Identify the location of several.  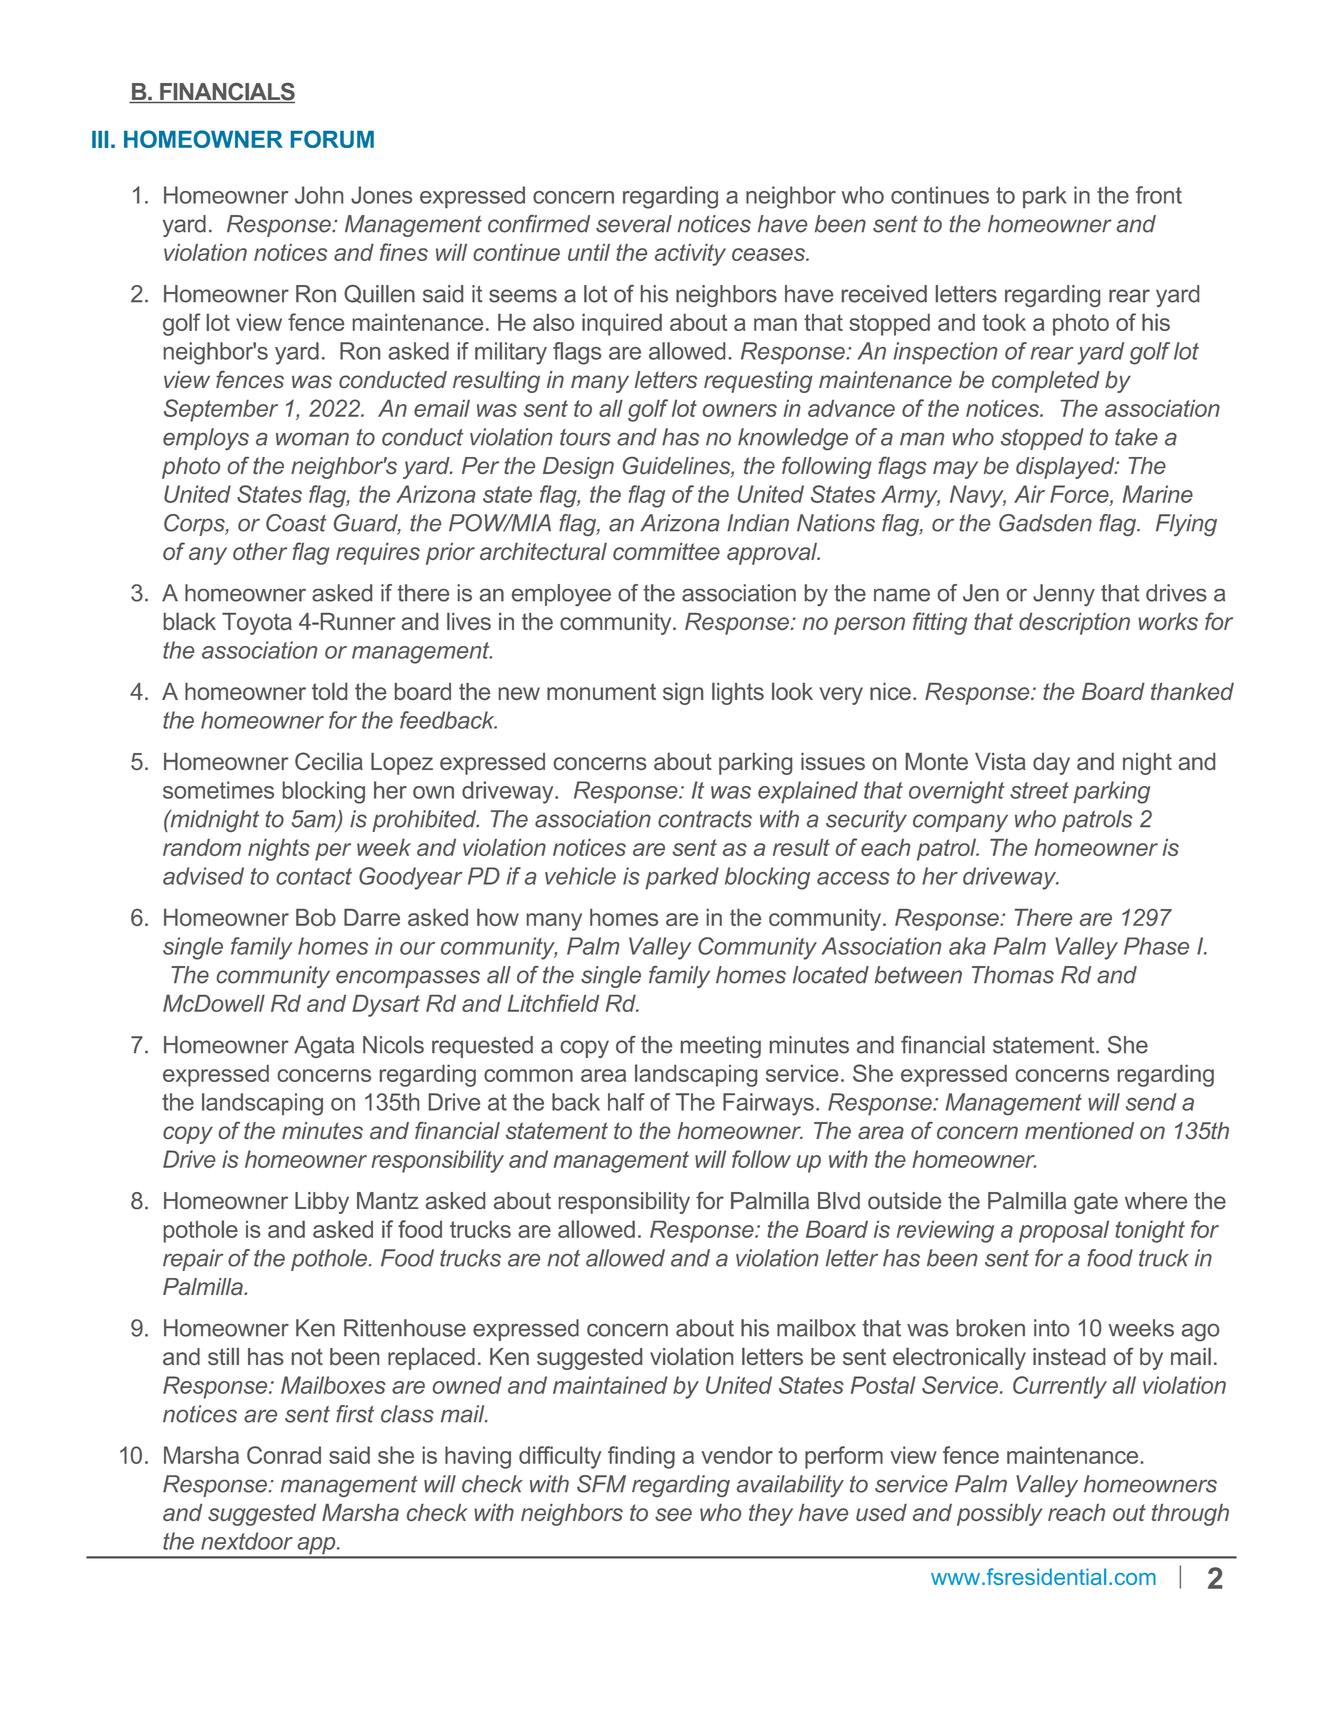
(634, 224).
